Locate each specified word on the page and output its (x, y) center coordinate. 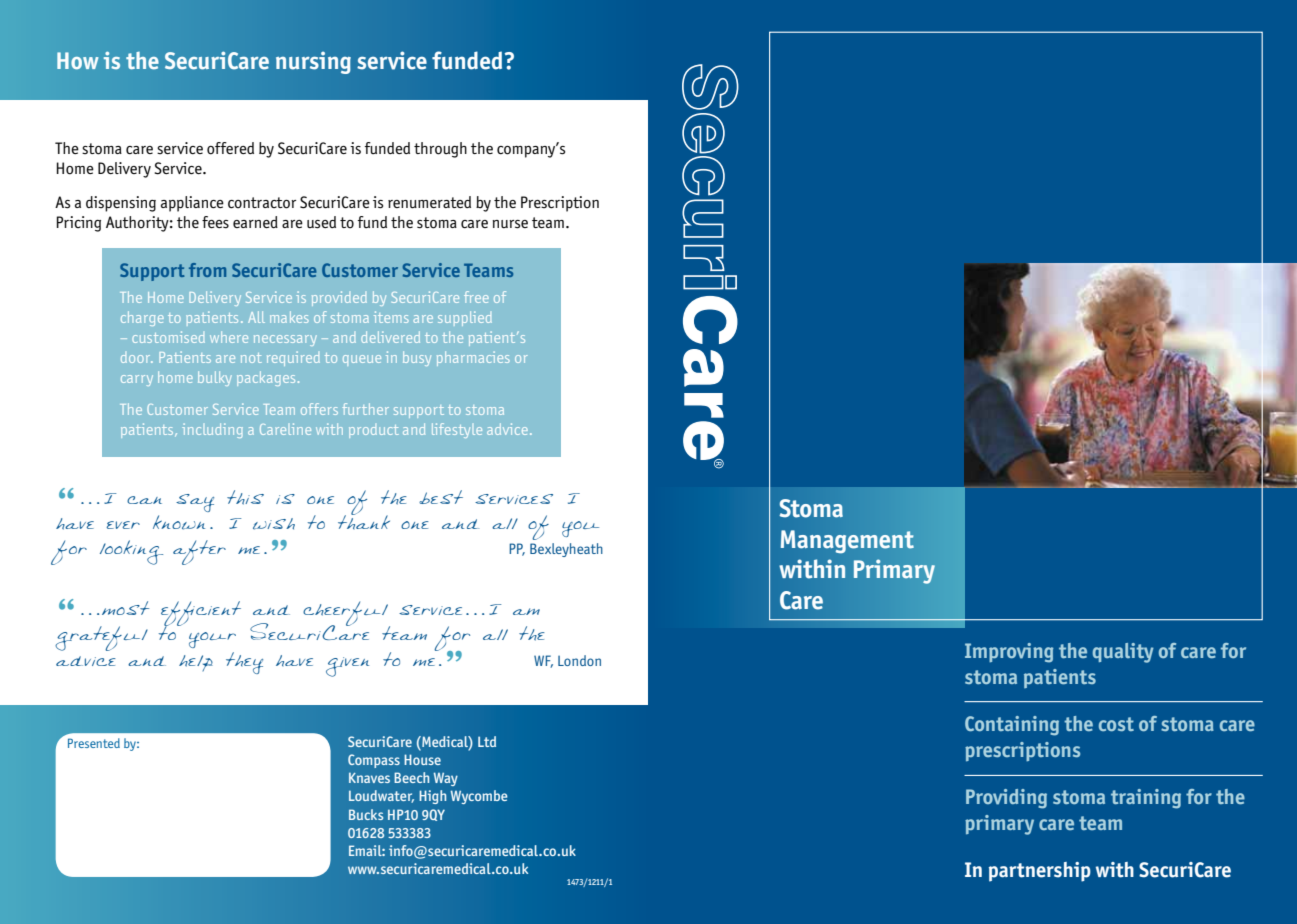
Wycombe (478, 797)
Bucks (366, 814)
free (476, 297)
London (579, 660)
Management (847, 541)
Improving (1009, 653)
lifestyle (457, 430)
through (440, 150)
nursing (313, 63)
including (212, 430)
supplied (465, 318)
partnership (1040, 872)
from (207, 270)
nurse (510, 224)
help (196, 663)
